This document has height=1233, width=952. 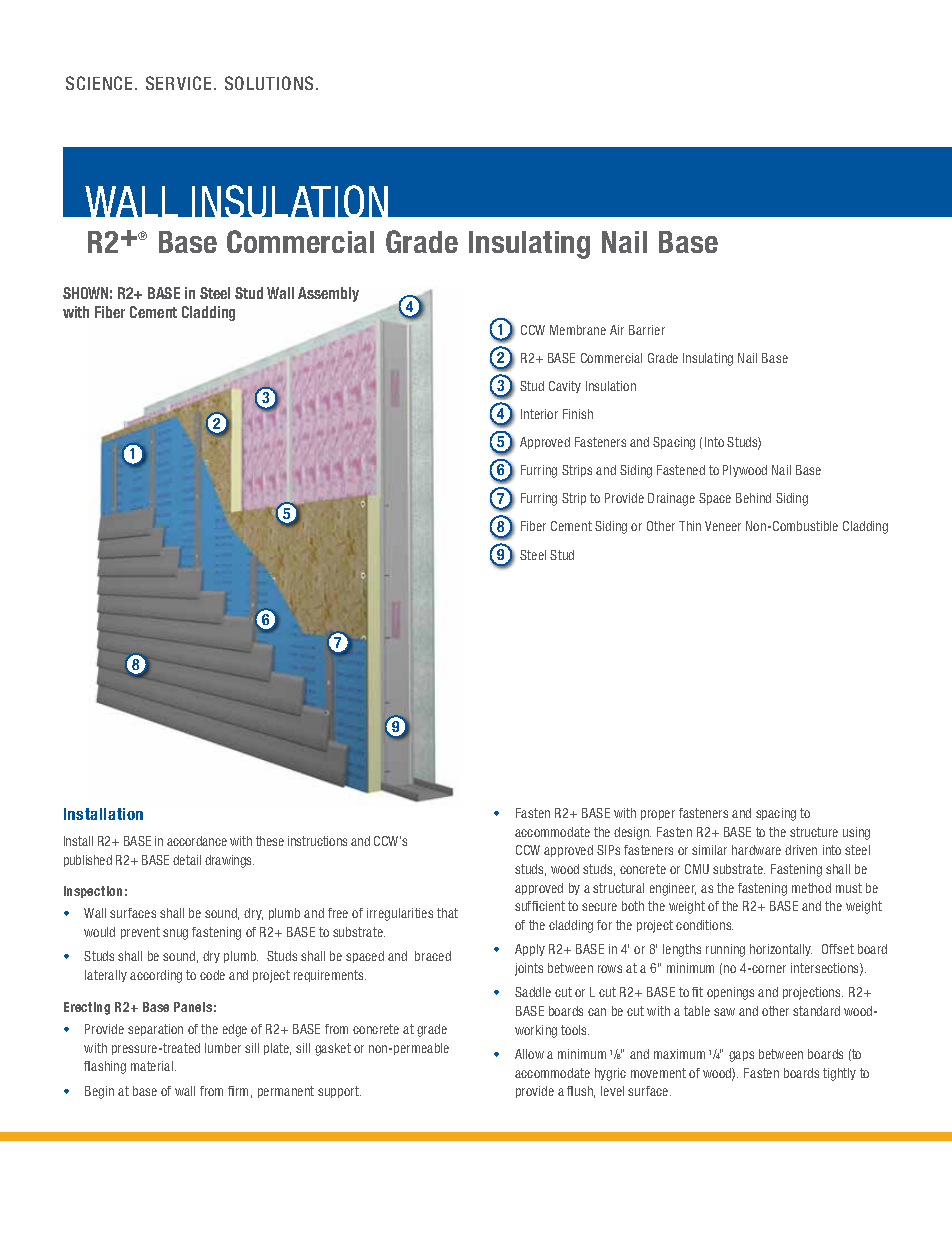 I want to click on detail, so click(x=187, y=860).
